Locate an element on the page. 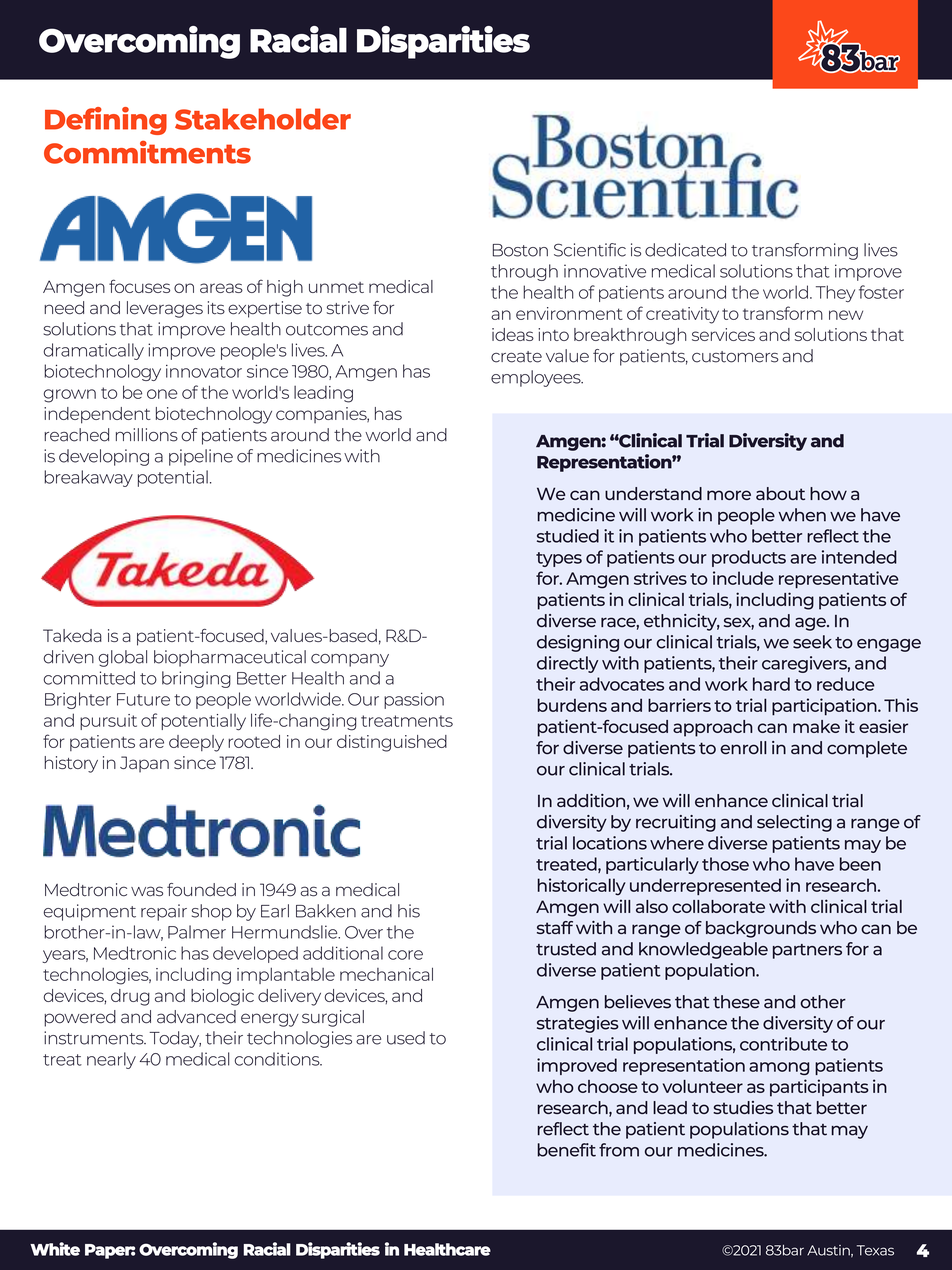  dedicated is located at coordinates (685, 250).
